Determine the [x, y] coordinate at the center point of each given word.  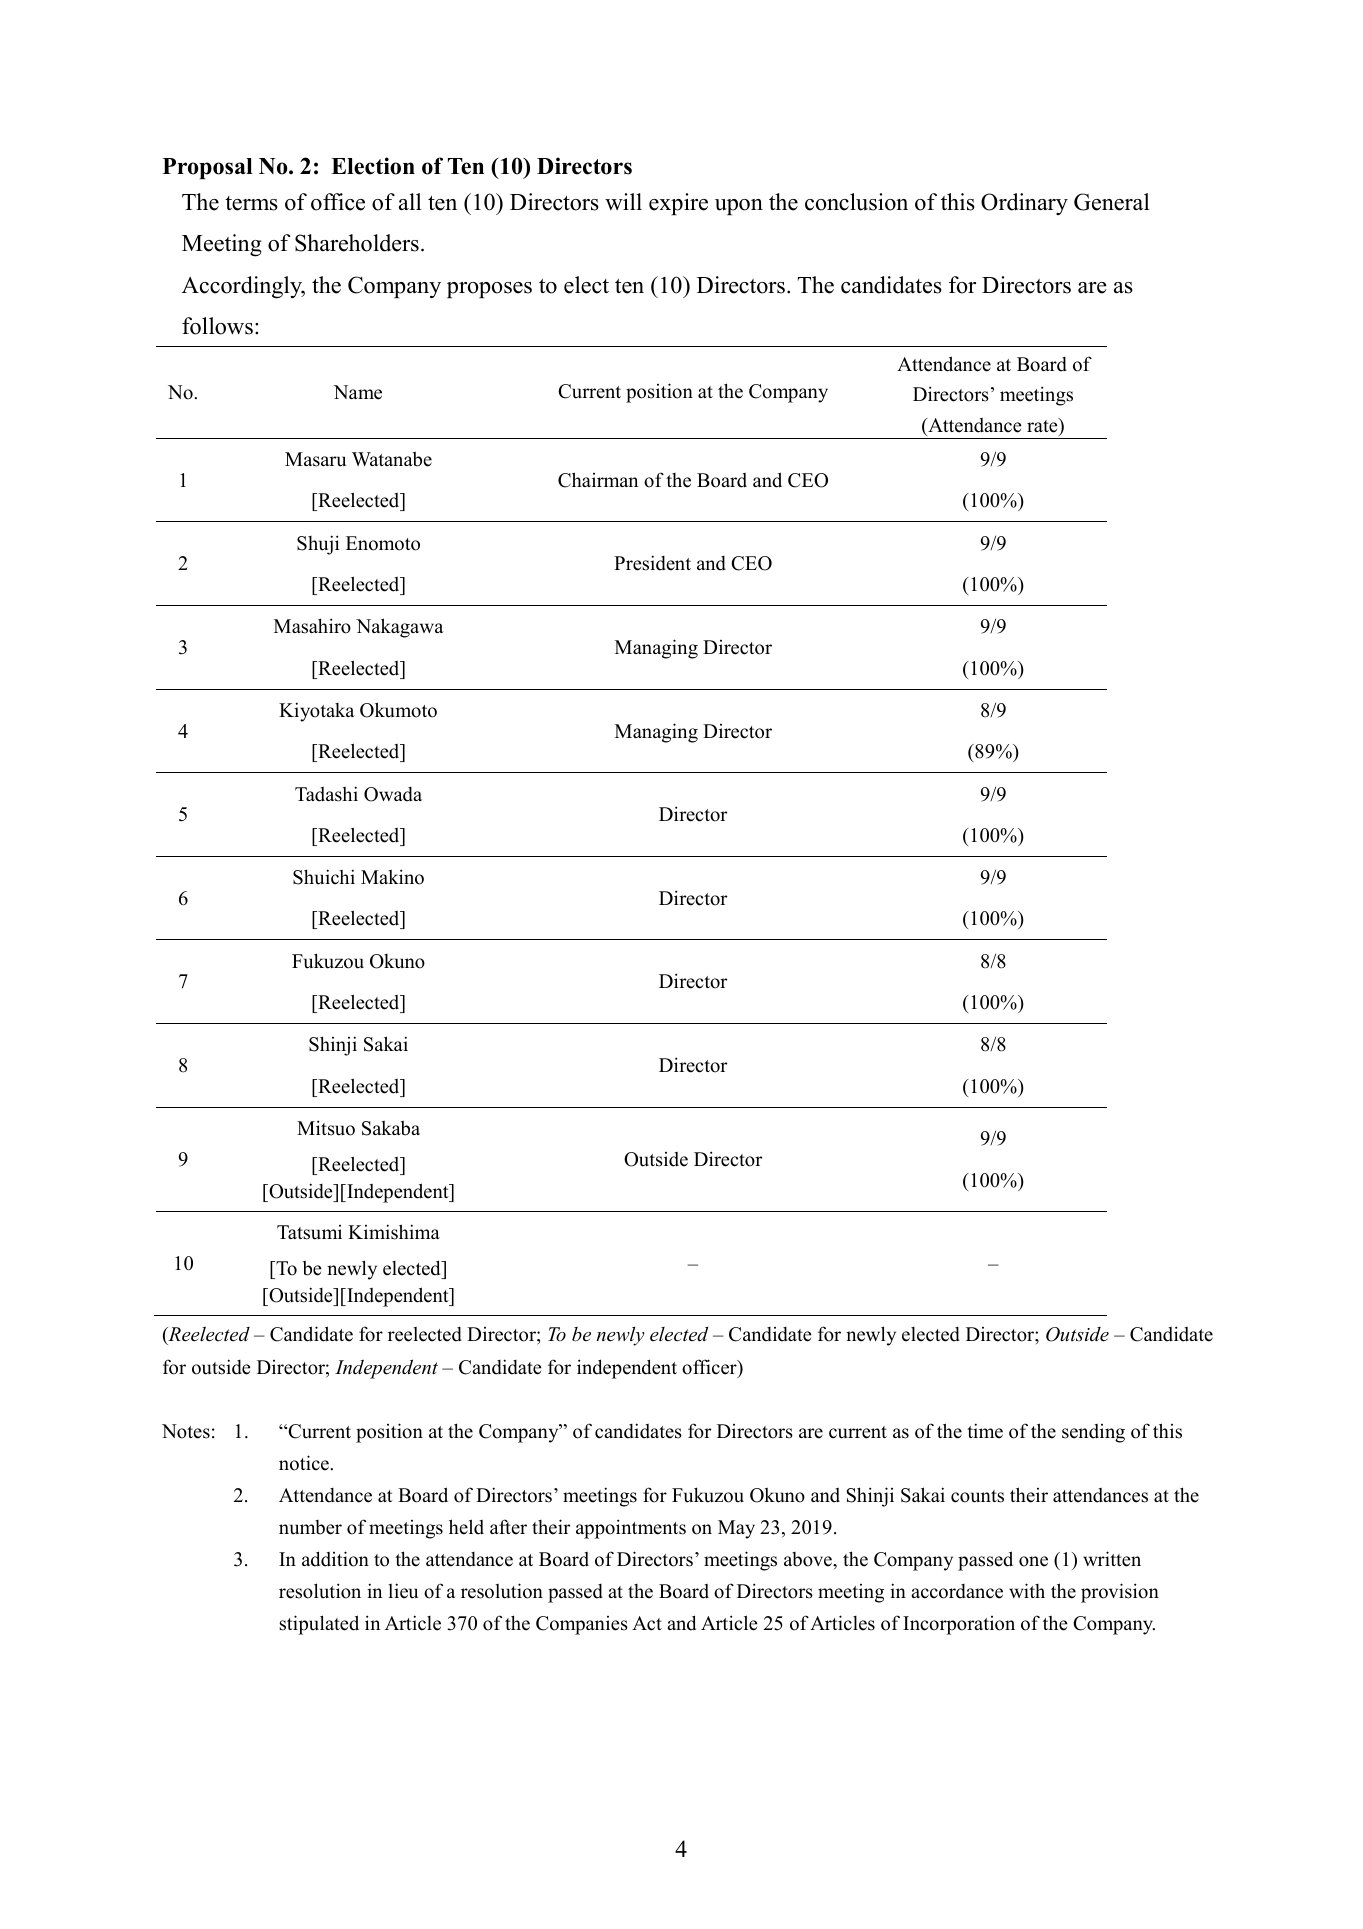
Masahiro [312, 626]
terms [251, 203]
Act [647, 1623]
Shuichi [324, 877]
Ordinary [1024, 204]
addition [335, 1559]
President [652, 563]
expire [678, 204]
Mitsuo [326, 1128]
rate [1043, 425]
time [985, 1431]
